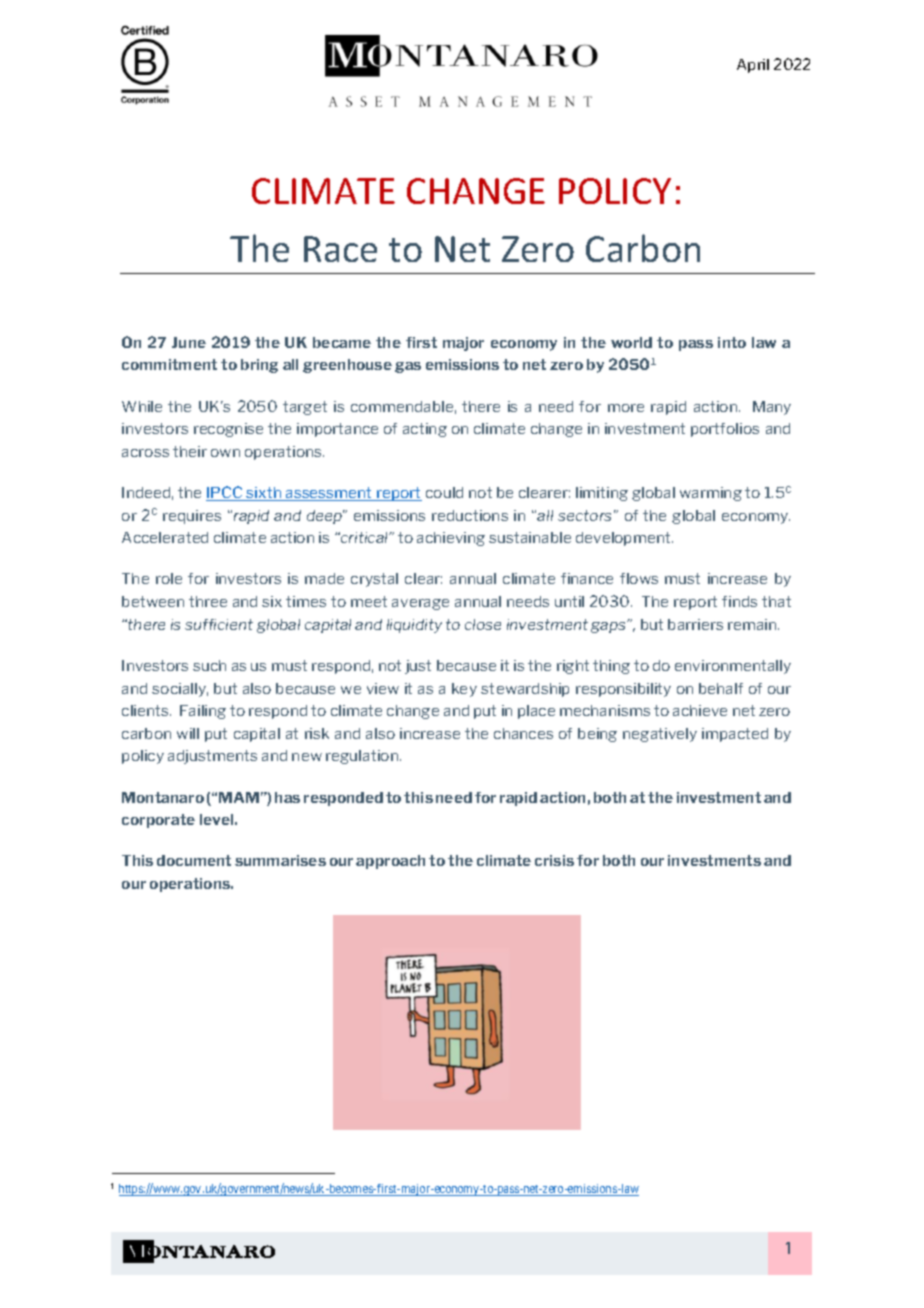  I want to click on April, so click(753, 66).
